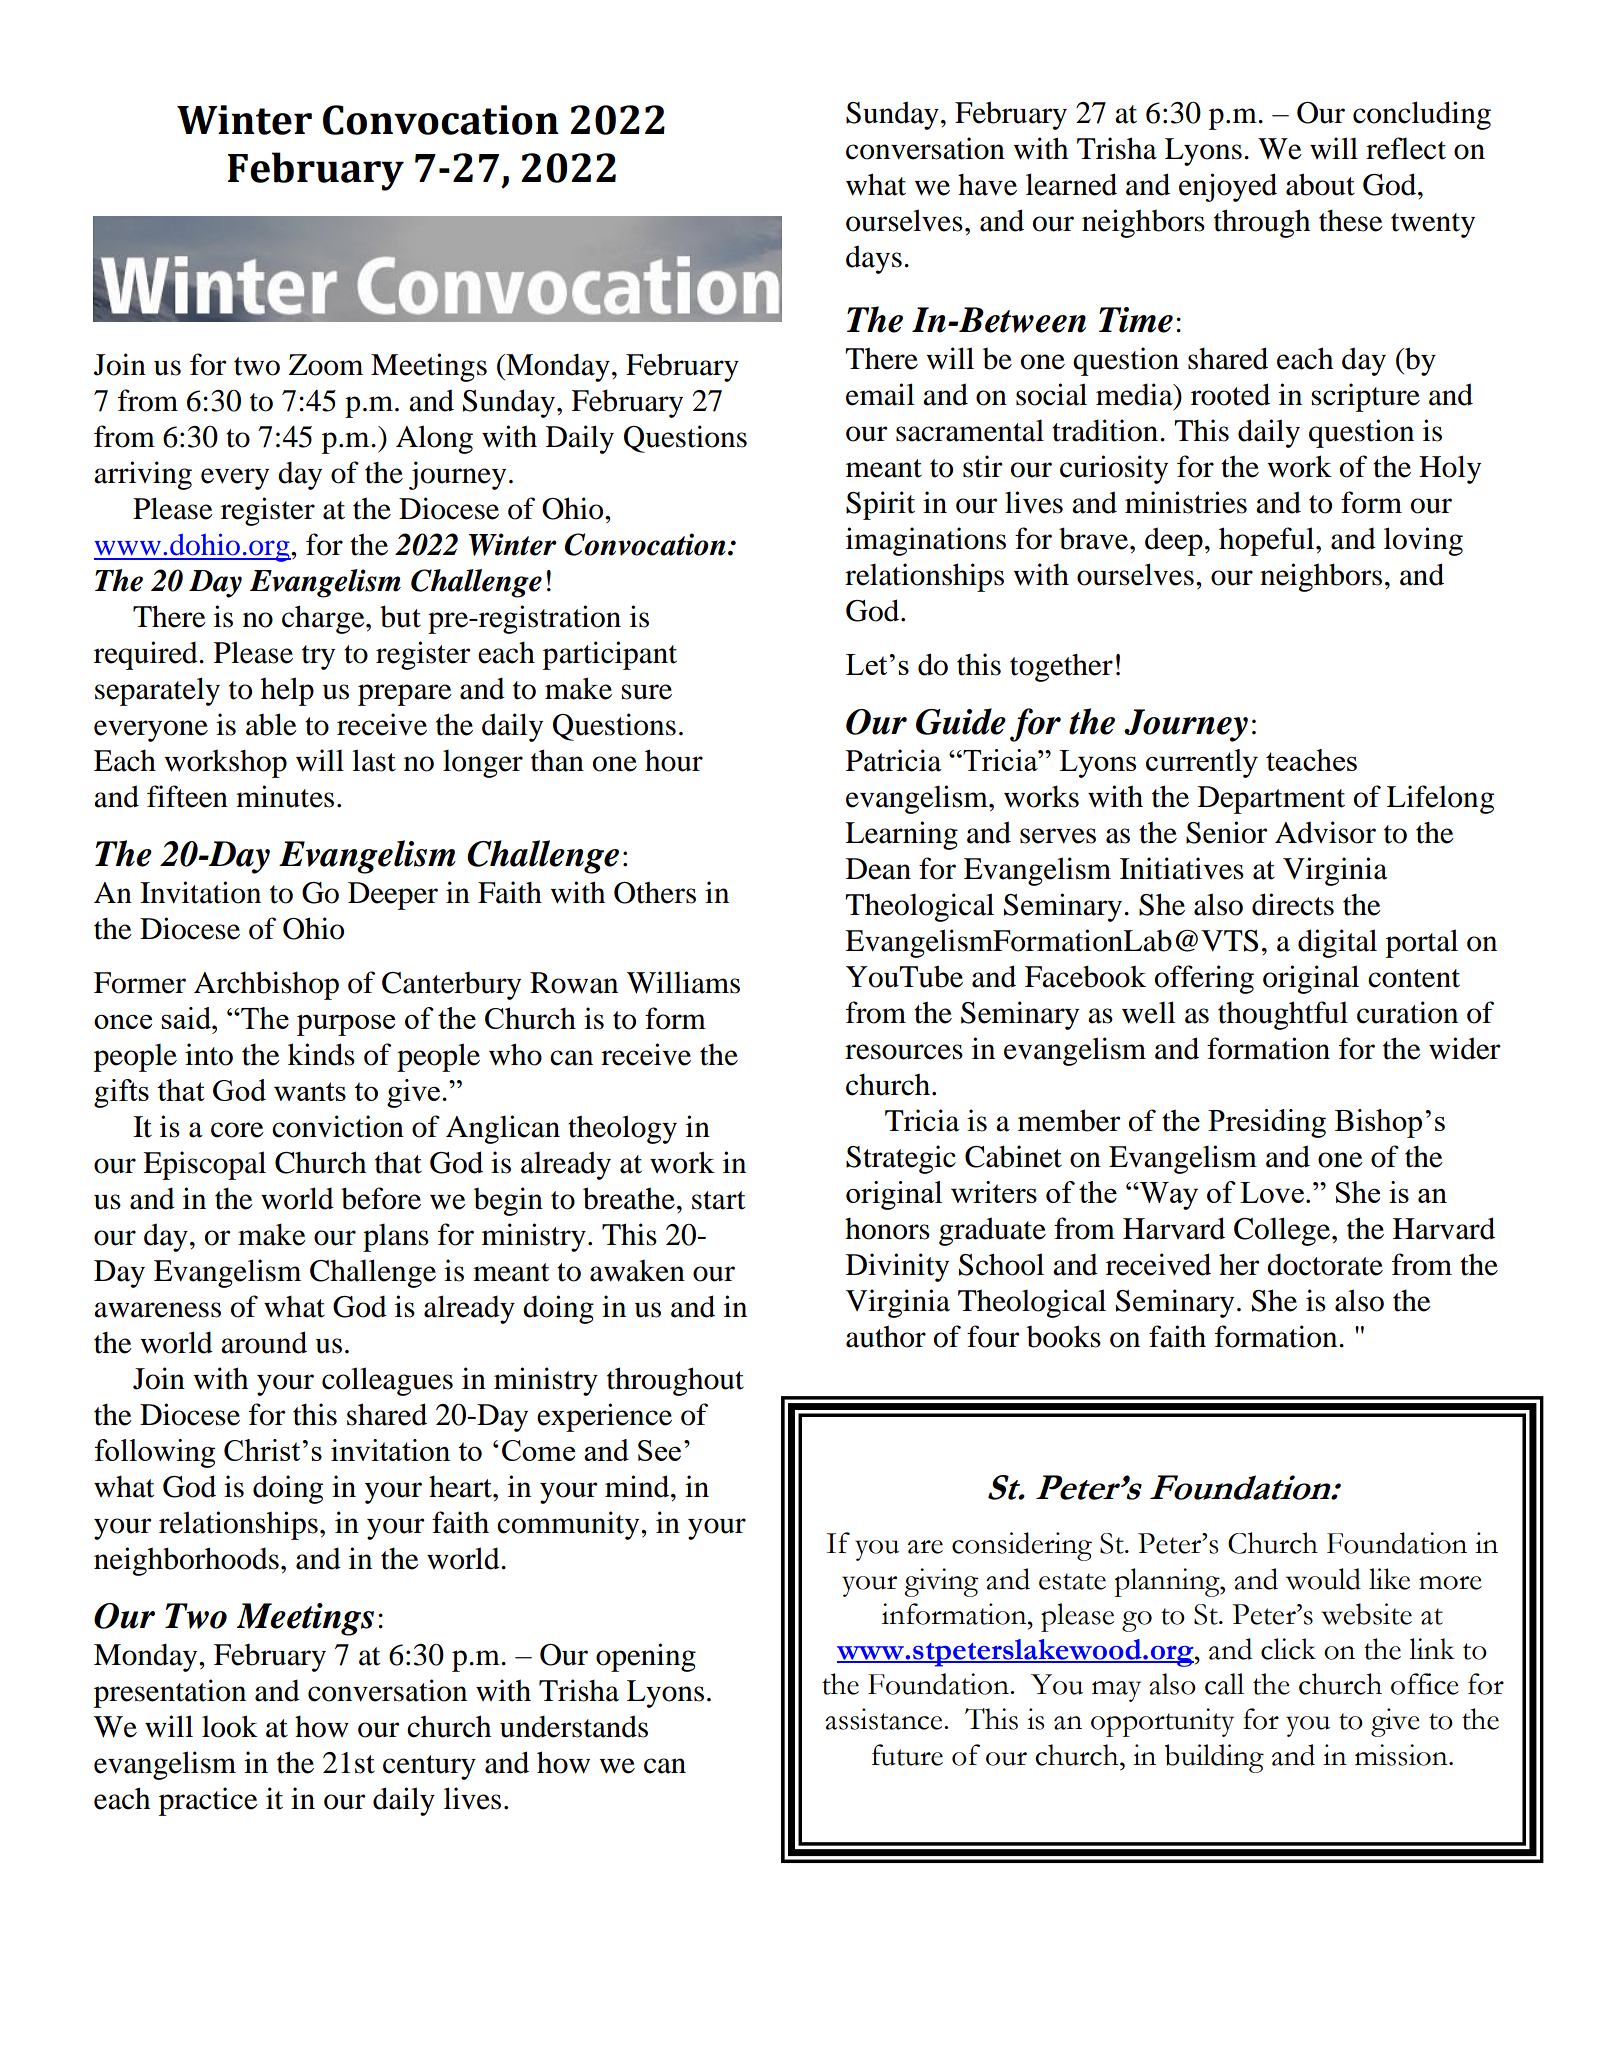 The height and width of the image is (2066, 1597). I want to click on currently, so click(1202, 763).
